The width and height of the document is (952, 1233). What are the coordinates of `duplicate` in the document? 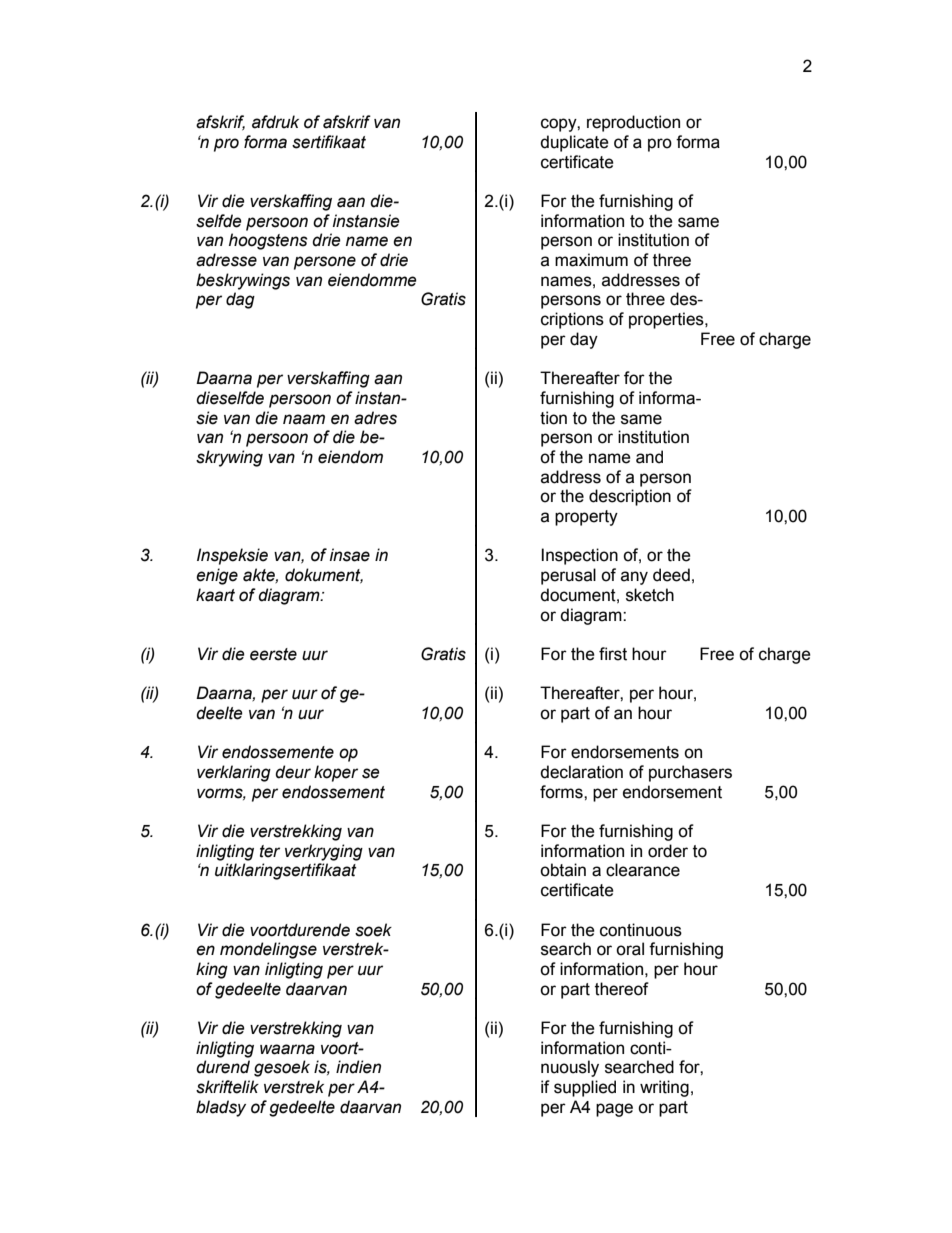 It's located at (574, 143).
